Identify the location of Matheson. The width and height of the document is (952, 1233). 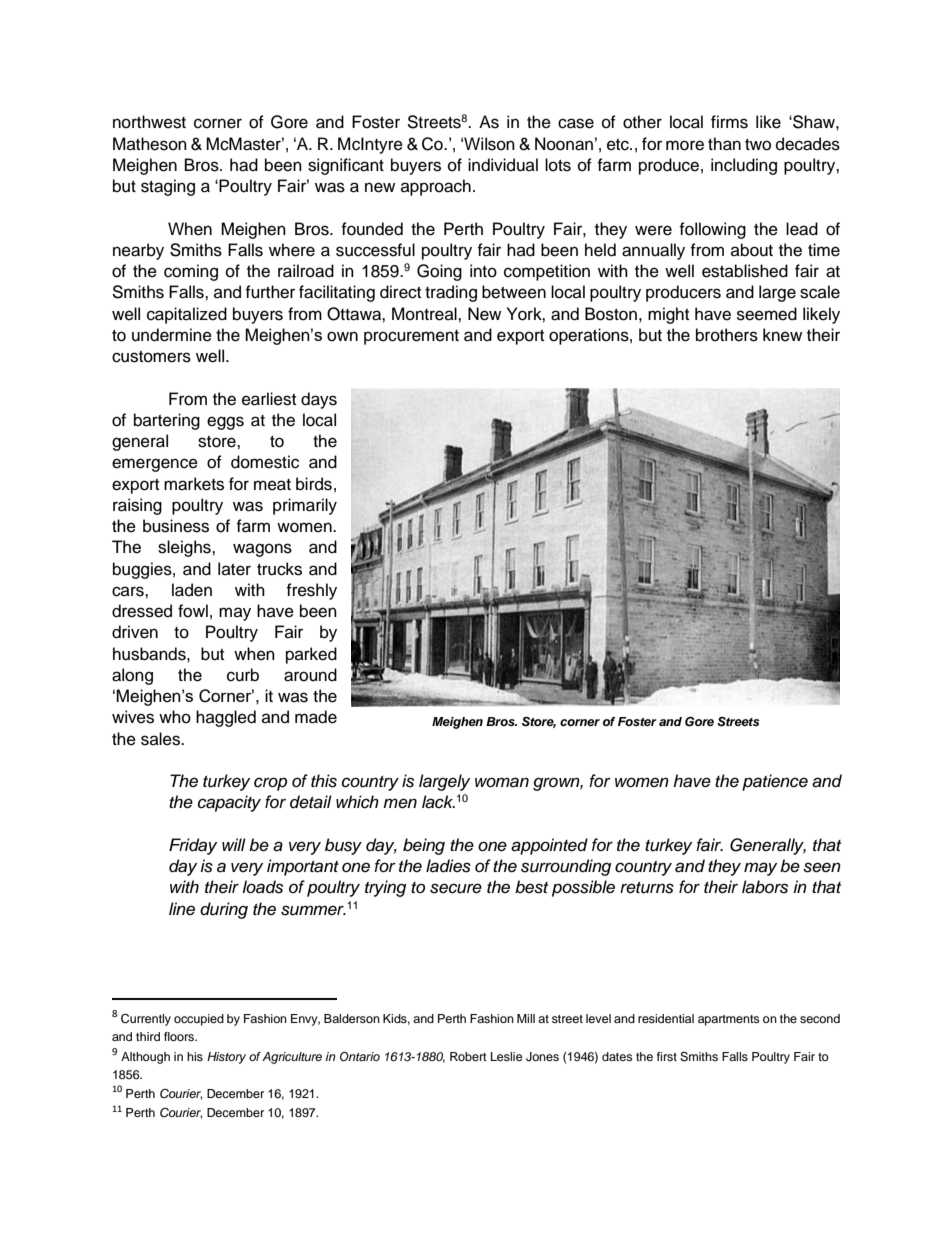
(150, 144).
